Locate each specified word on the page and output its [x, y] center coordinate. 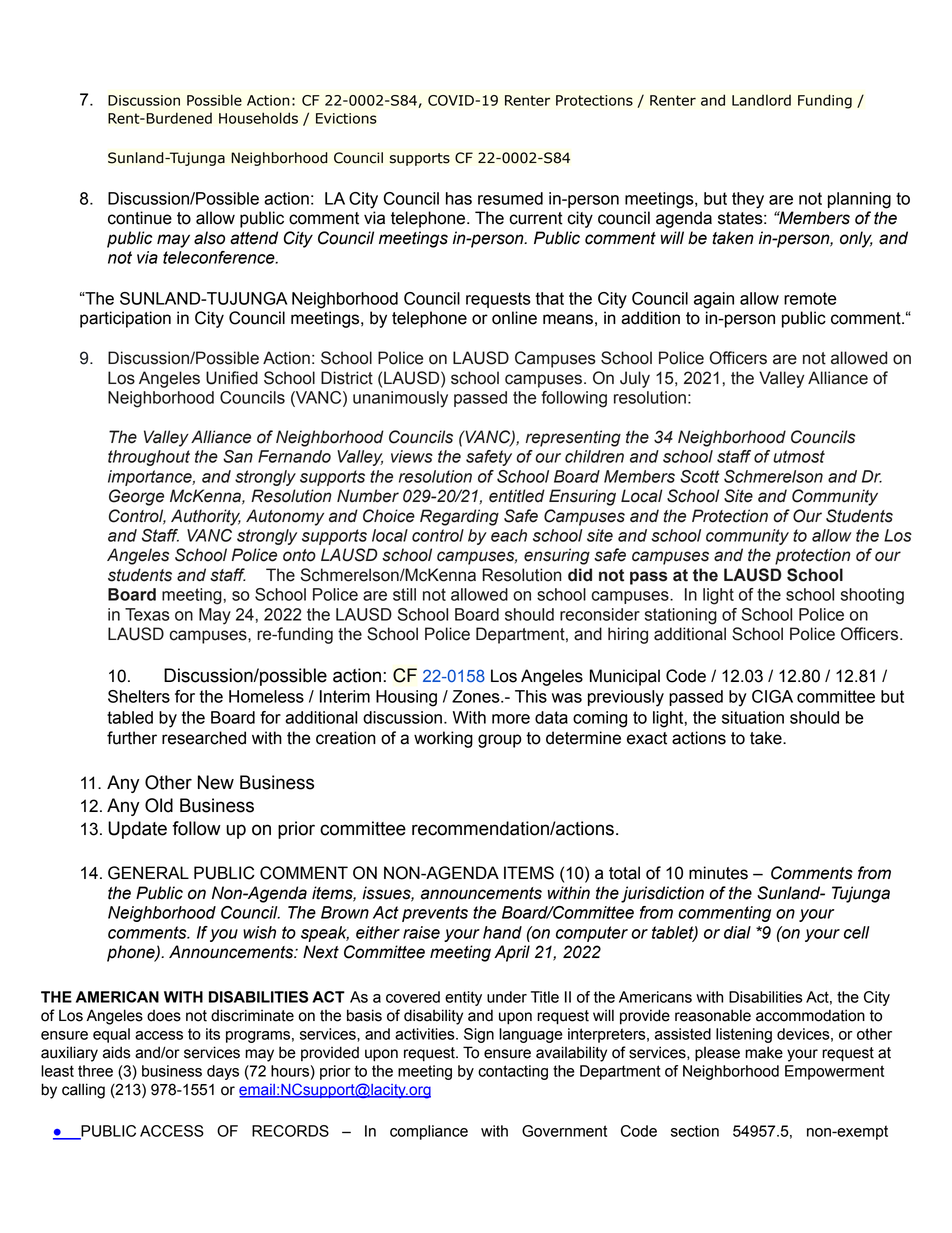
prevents [435, 914]
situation [753, 717]
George [136, 497]
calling [83, 1091]
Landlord [761, 100]
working [443, 739]
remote [810, 298]
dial [737, 932]
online [514, 318]
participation [125, 319]
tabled [130, 717]
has [459, 198]
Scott [700, 476]
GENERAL [148, 873]
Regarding [459, 517]
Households [258, 118]
